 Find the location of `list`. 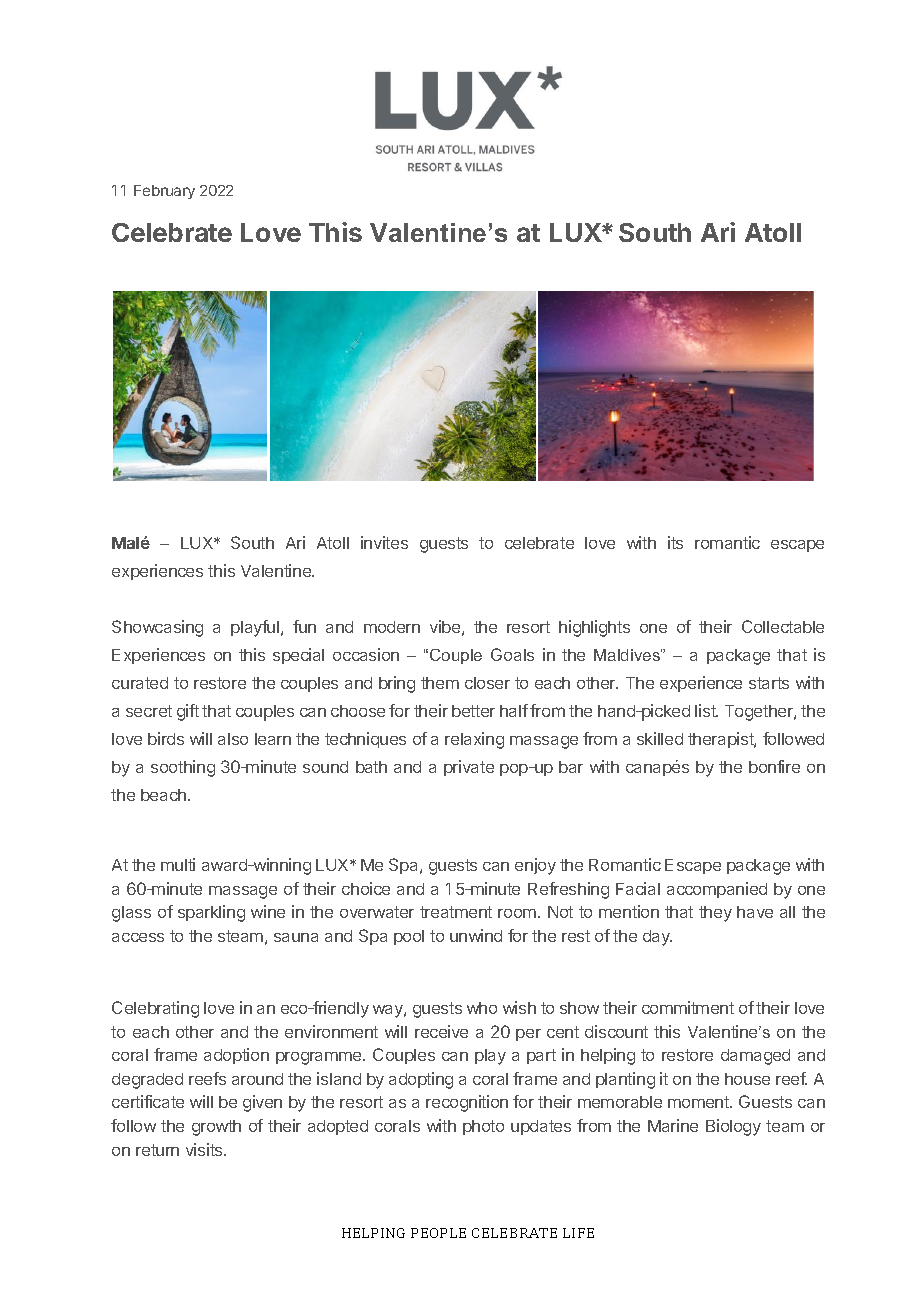

list is located at coordinates (706, 710).
